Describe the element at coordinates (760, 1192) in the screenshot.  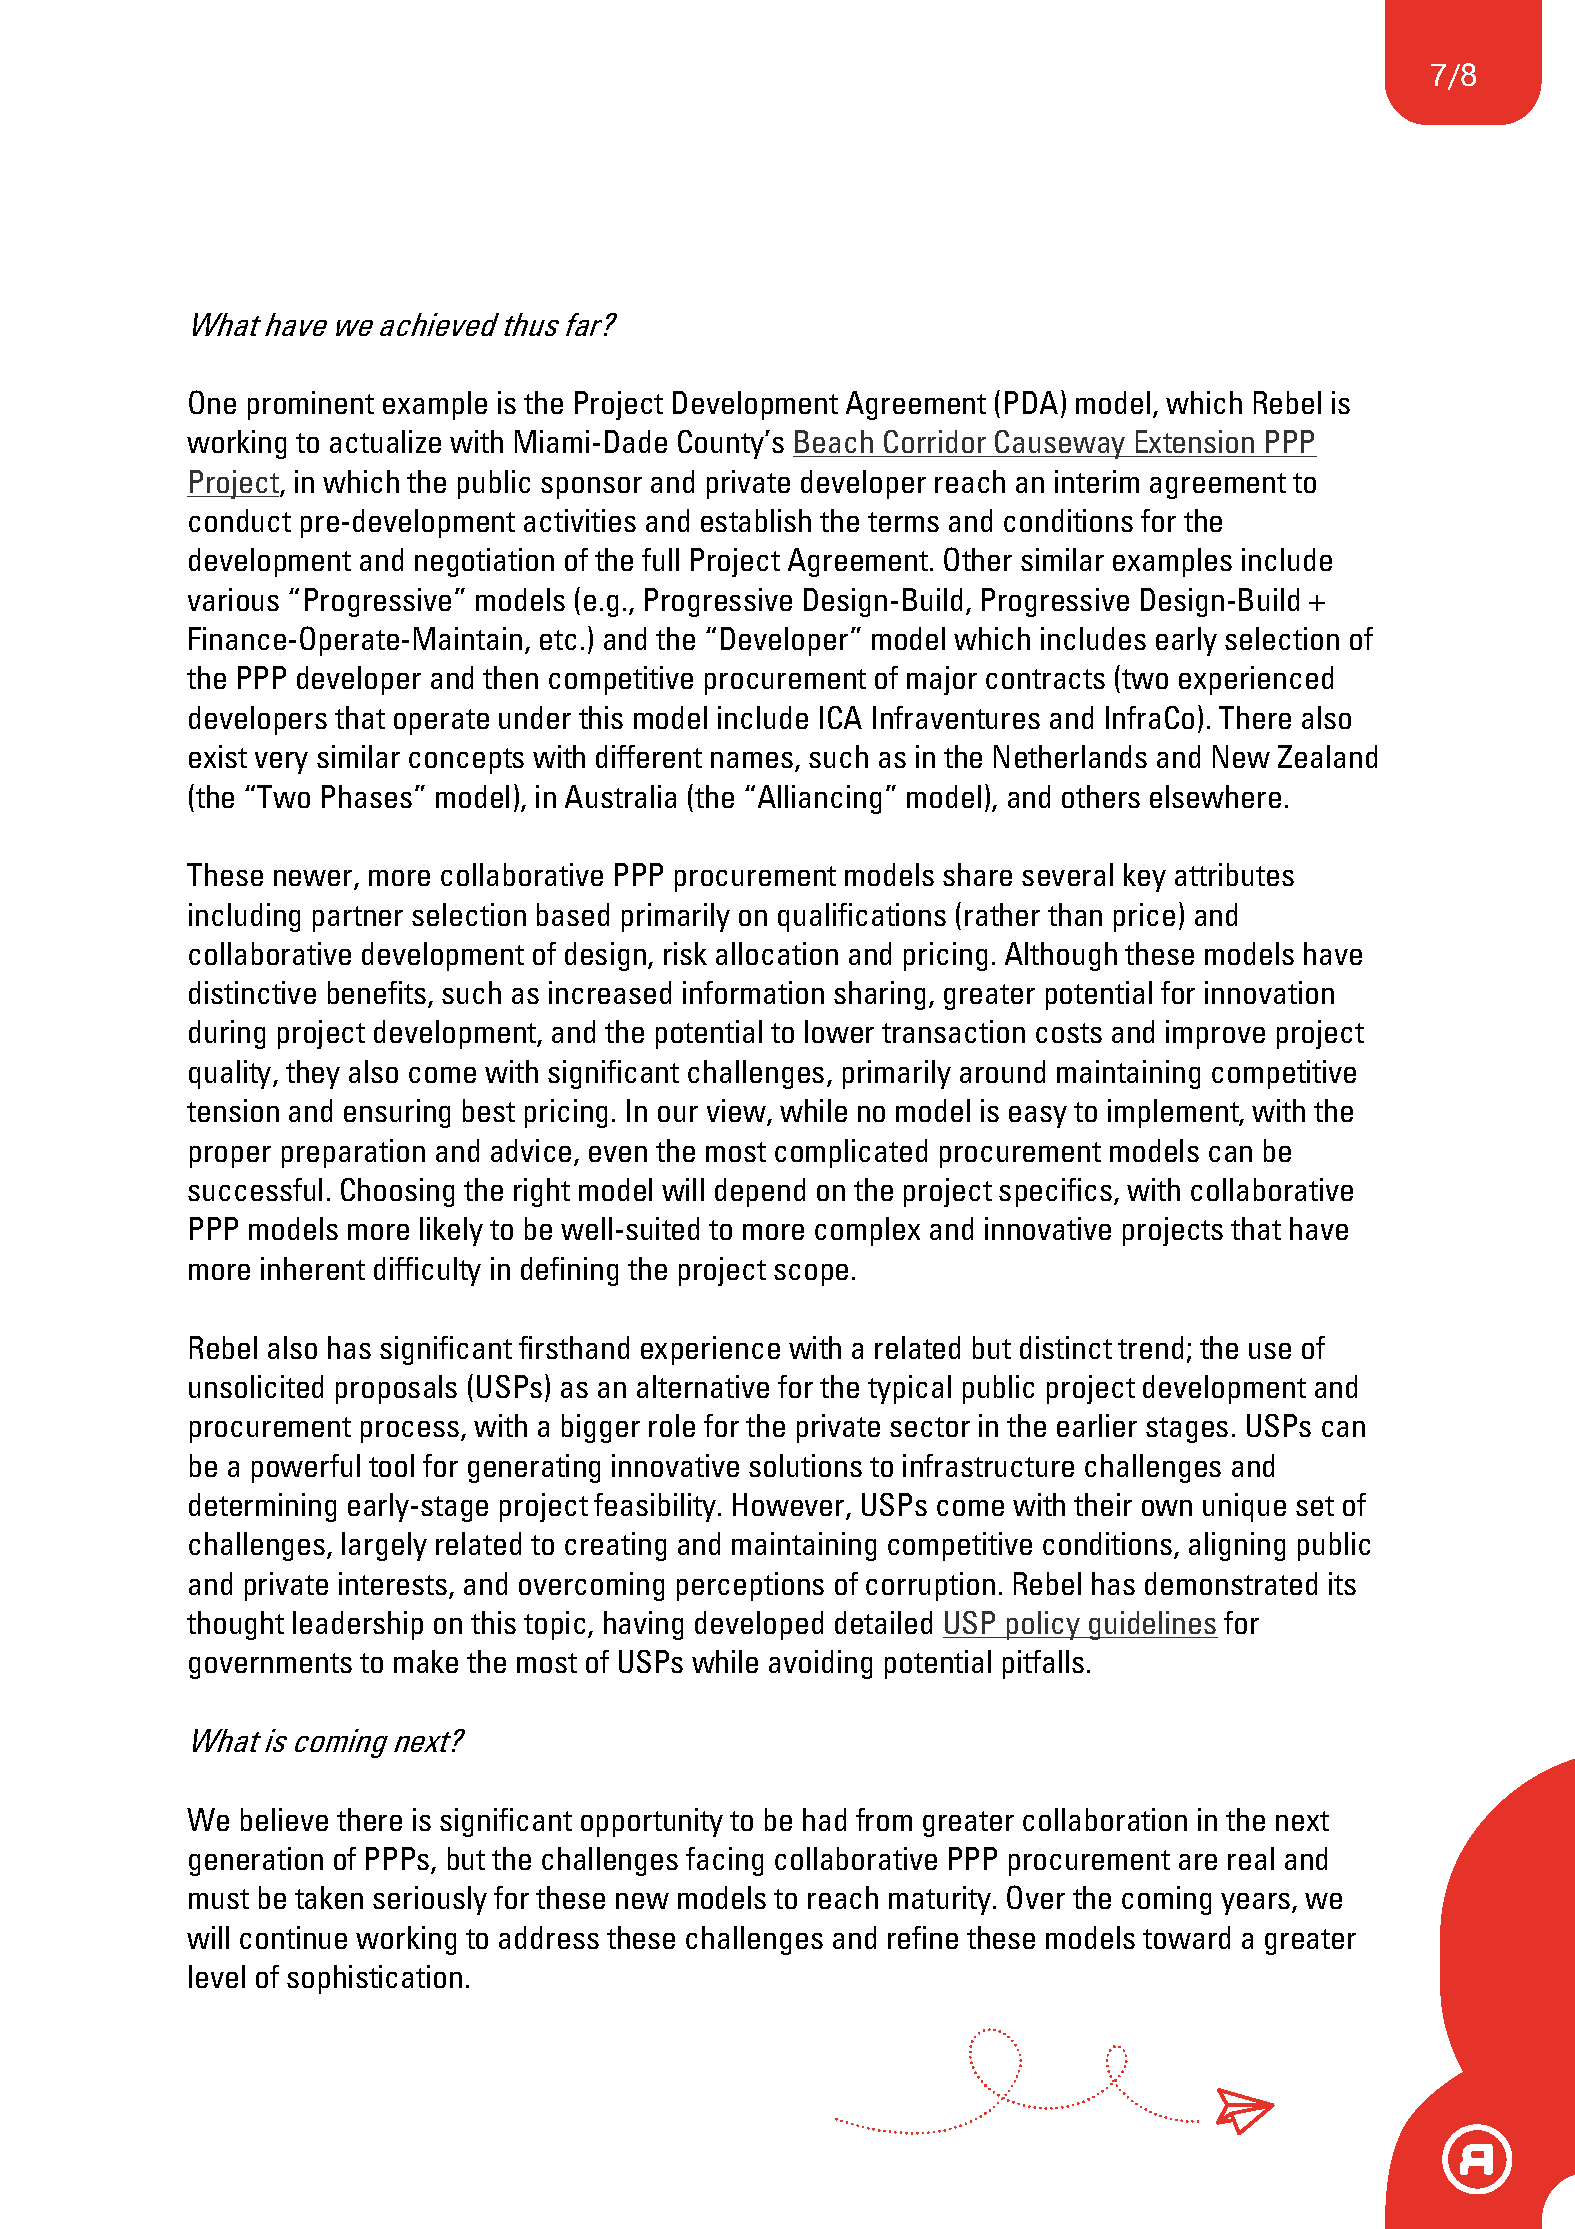
I see `depend` at that location.
